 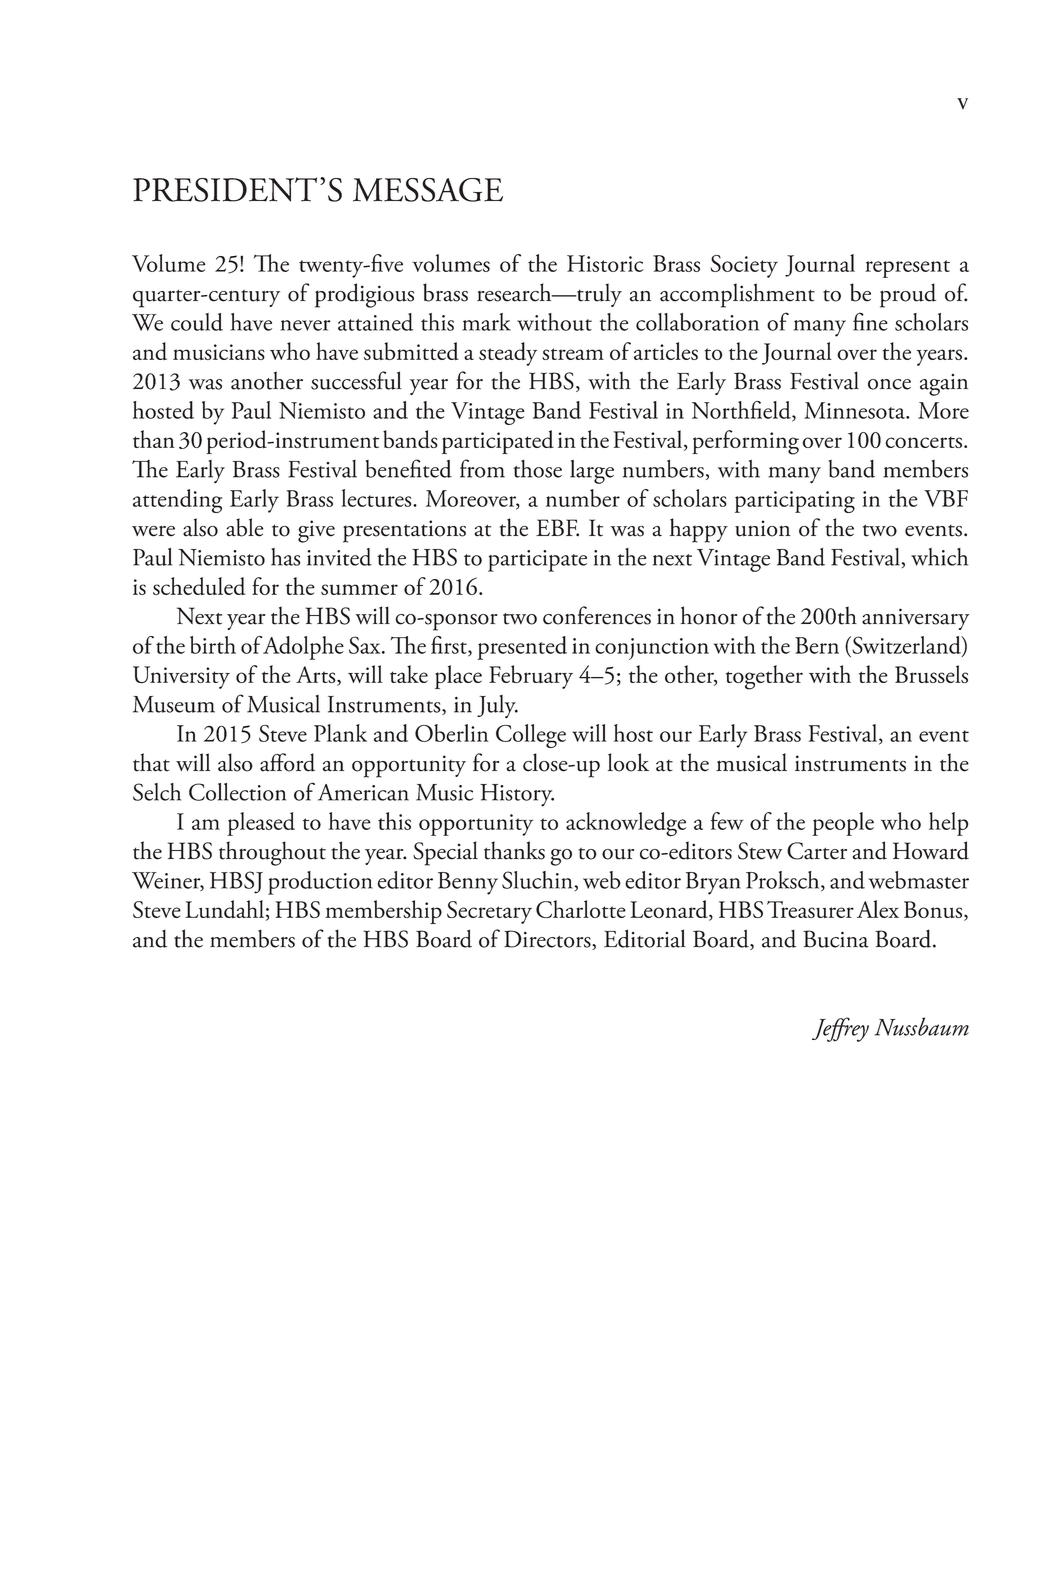 I want to click on Historic, so click(x=605, y=263).
